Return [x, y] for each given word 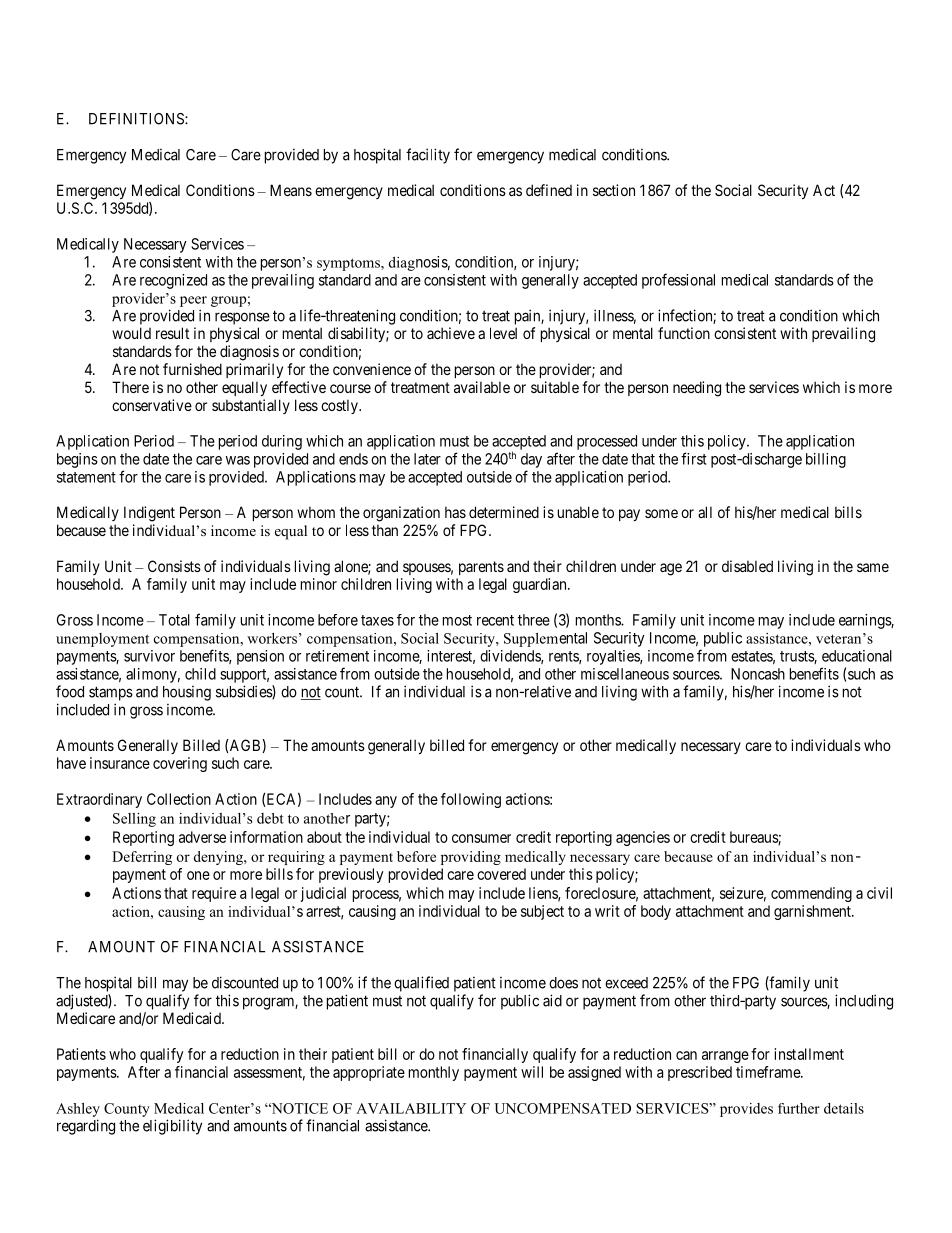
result [172, 333]
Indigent [149, 514]
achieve [451, 333]
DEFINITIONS [137, 119]
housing [187, 693]
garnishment [813, 912]
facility [428, 156]
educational [857, 656]
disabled [747, 566]
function [684, 333]
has [455, 512]
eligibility [172, 1127]
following [471, 800]
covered [501, 874]
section [614, 190]
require [214, 894]
